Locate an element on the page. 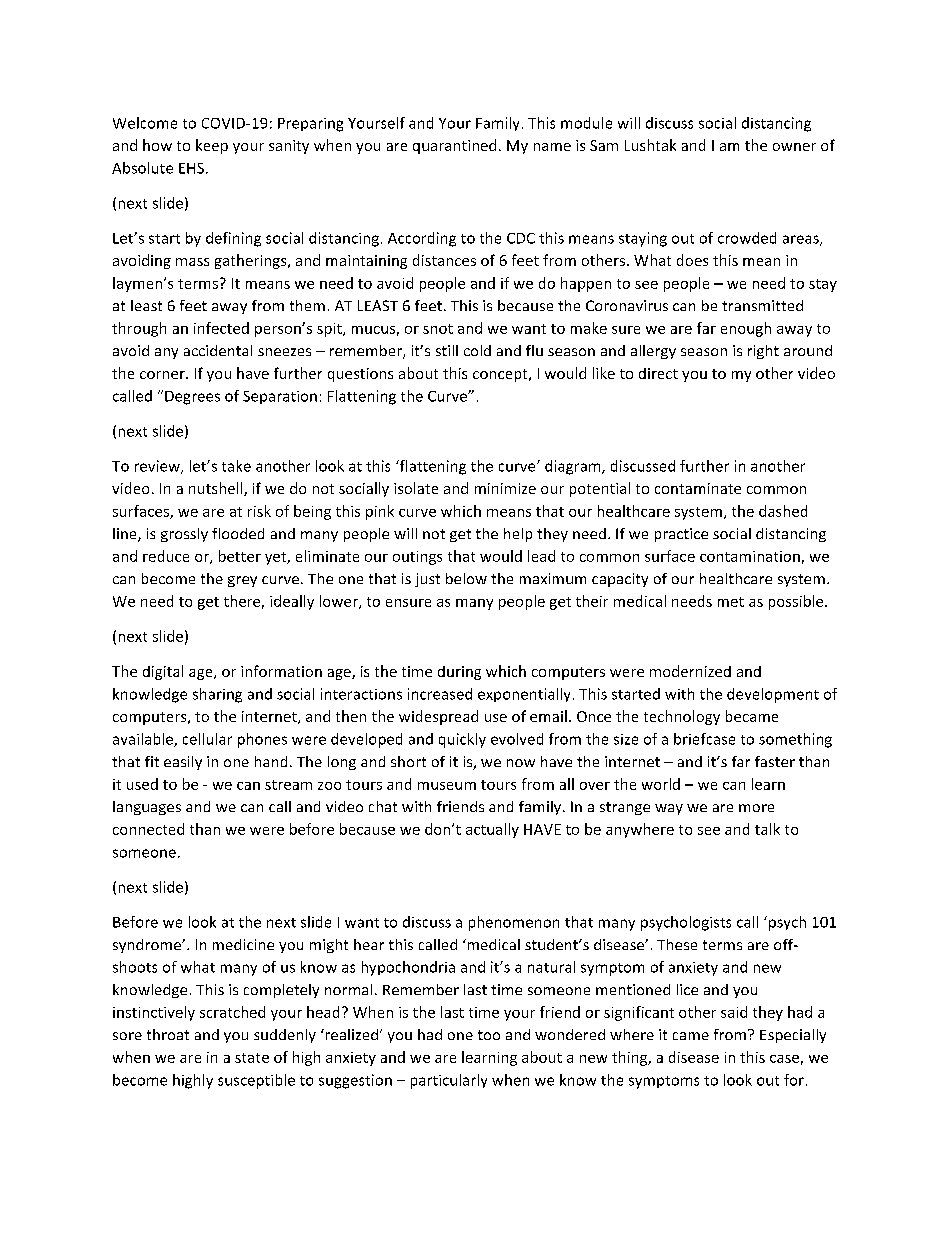 The image size is (952, 1233). quarantined is located at coordinates (454, 146).
